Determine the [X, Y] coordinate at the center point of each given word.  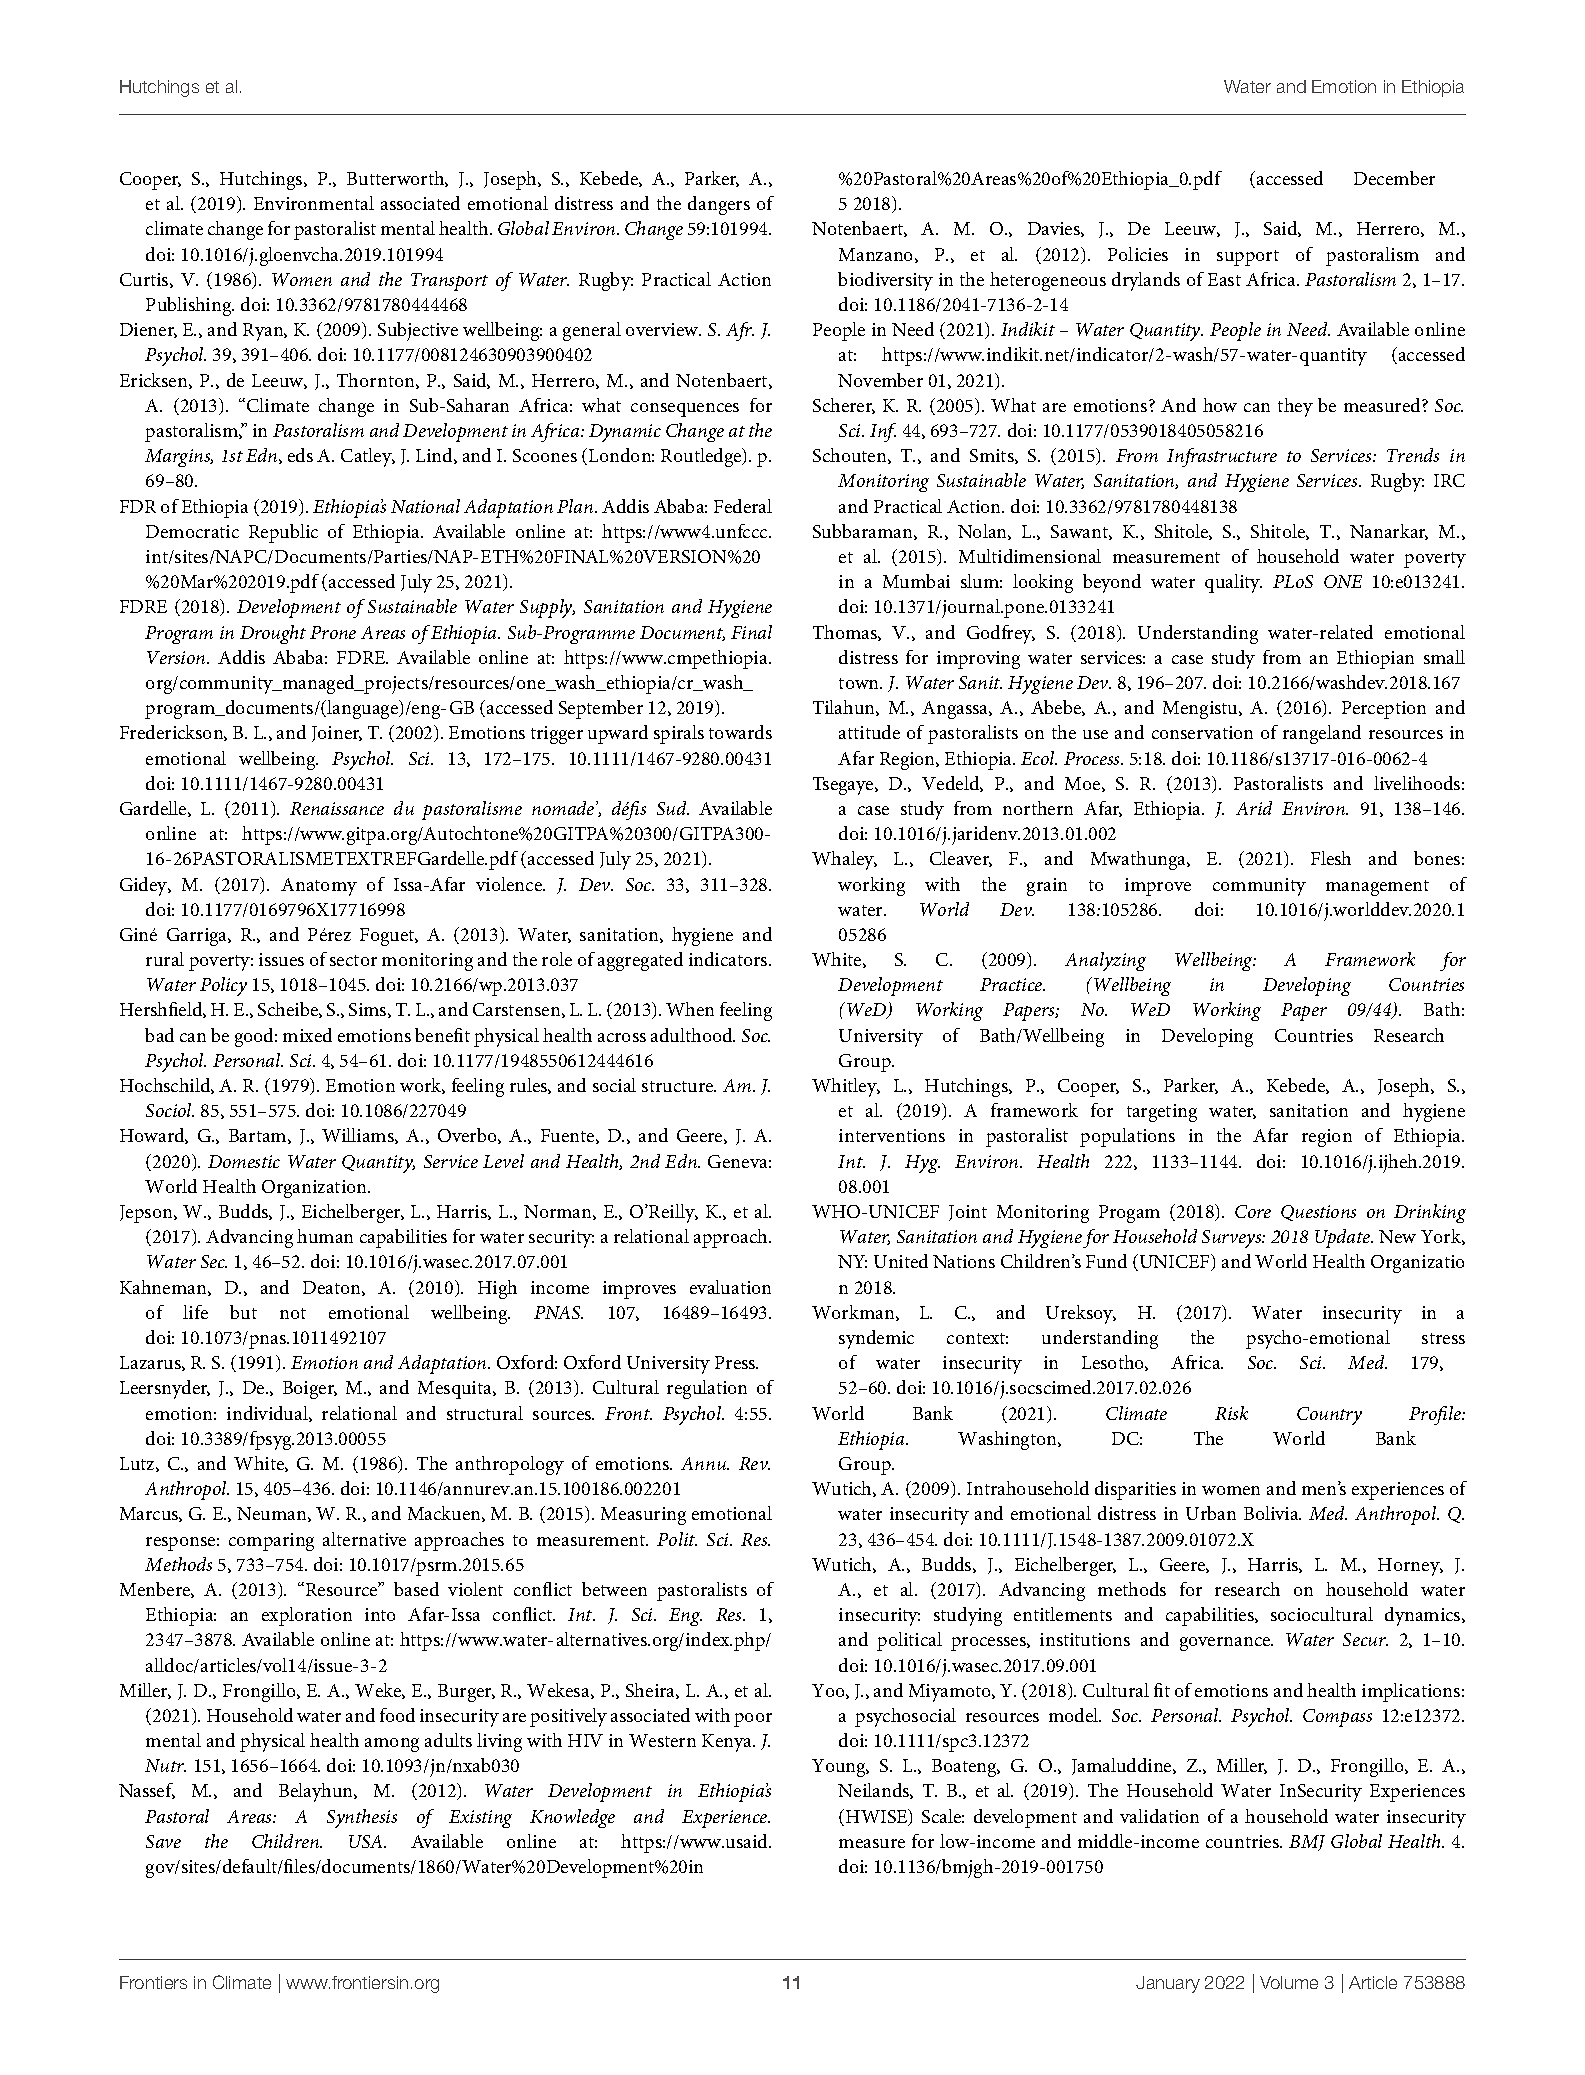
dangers [719, 205]
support [1248, 258]
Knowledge [572, 1818]
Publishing [190, 306]
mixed [307, 1035]
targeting [1162, 1113]
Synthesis [362, 1818]
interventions [892, 1135]
